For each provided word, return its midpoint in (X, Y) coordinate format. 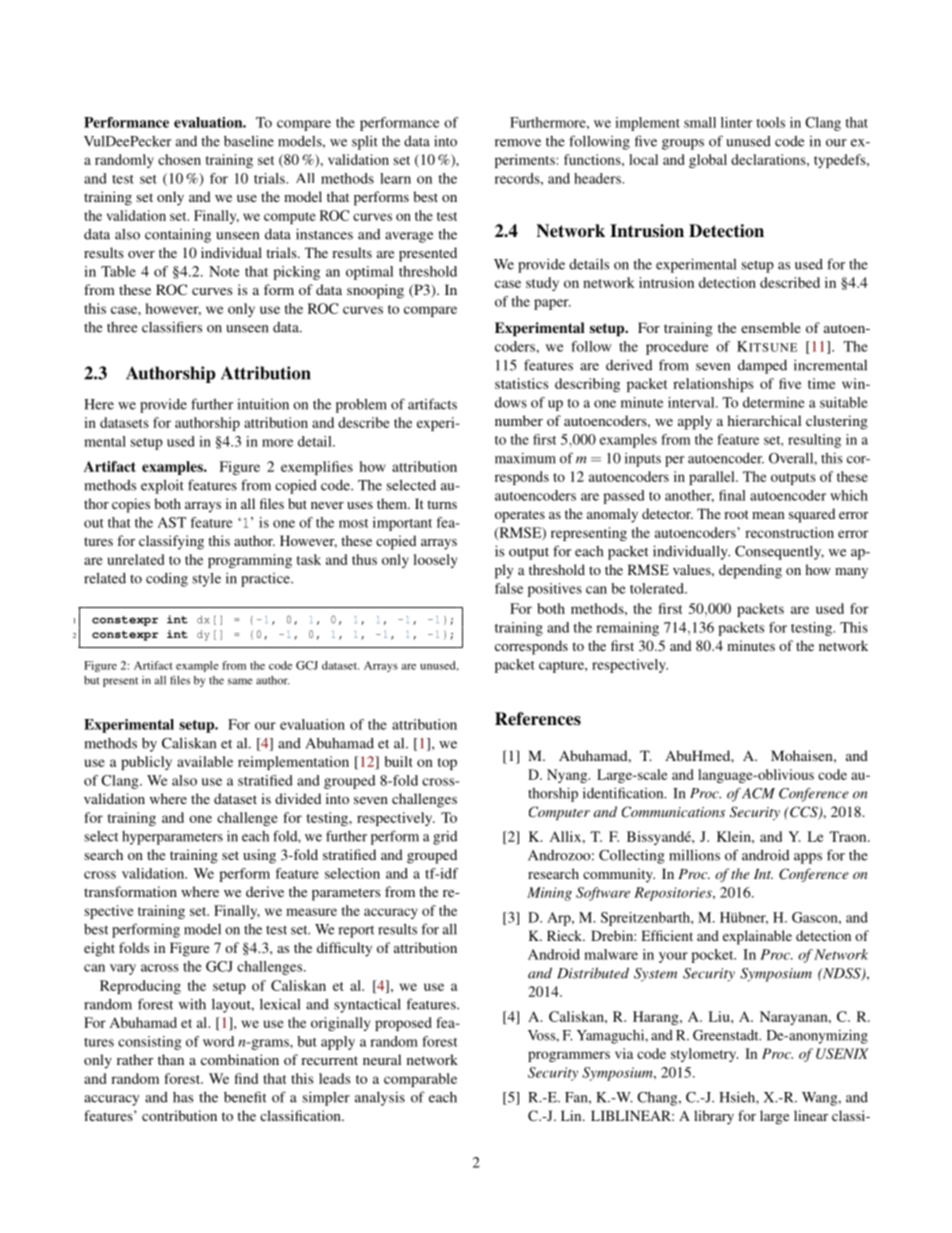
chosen (179, 159)
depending (750, 571)
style (207, 579)
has (183, 1097)
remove (518, 143)
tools (770, 122)
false (509, 588)
